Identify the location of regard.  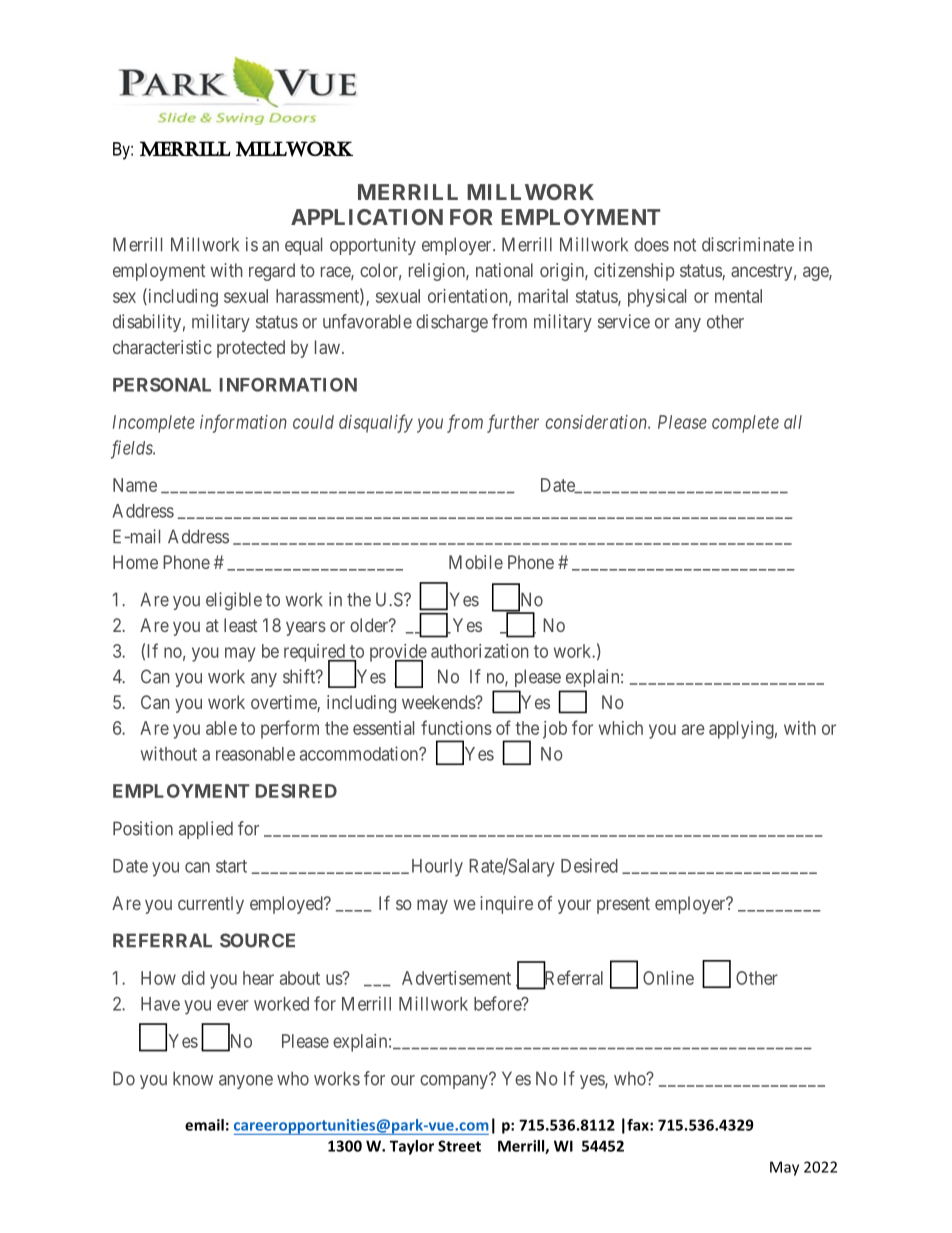
(272, 272).
